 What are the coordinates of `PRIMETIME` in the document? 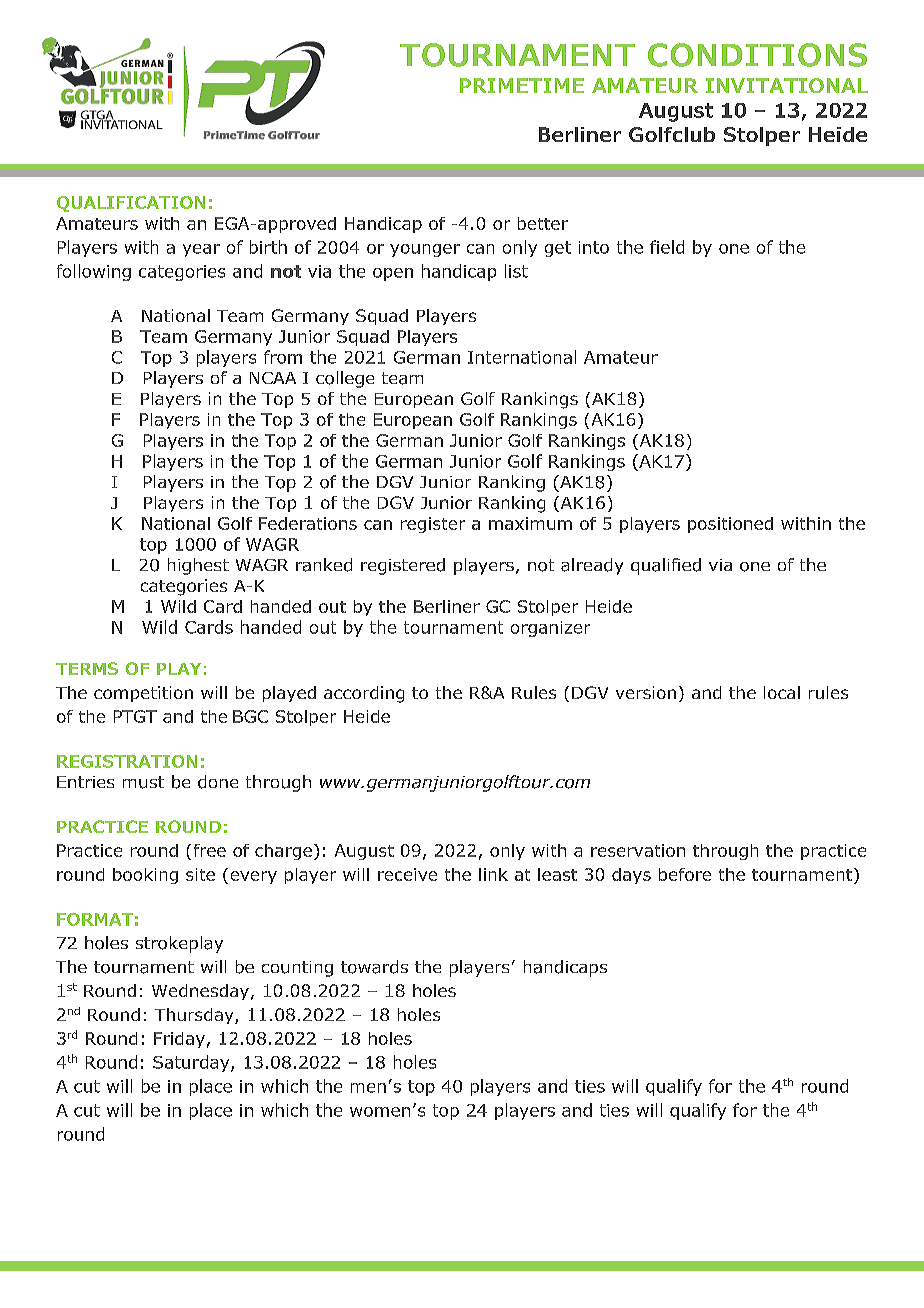 It's located at (522, 85).
